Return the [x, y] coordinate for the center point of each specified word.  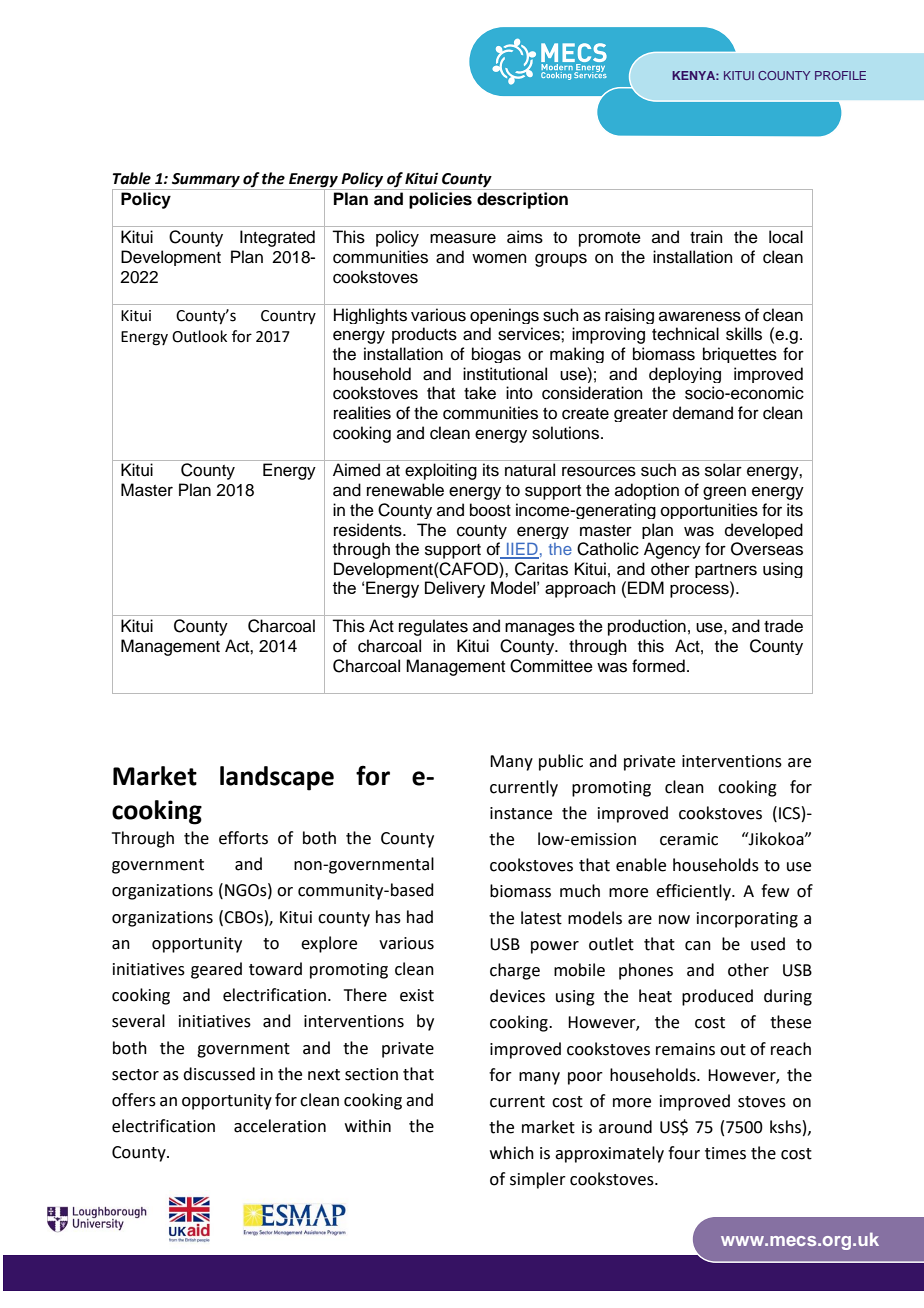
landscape [277, 778]
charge [515, 971]
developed [764, 531]
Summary [206, 181]
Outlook [199, 336]
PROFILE [840, 75]
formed [658, 666]
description [522, 200]
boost [490, 510]
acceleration [280, 1126]
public [561, 762]
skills [744, 334]
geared [216, 970]
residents [369, 530]
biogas [496, 355]
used [768, 944]
